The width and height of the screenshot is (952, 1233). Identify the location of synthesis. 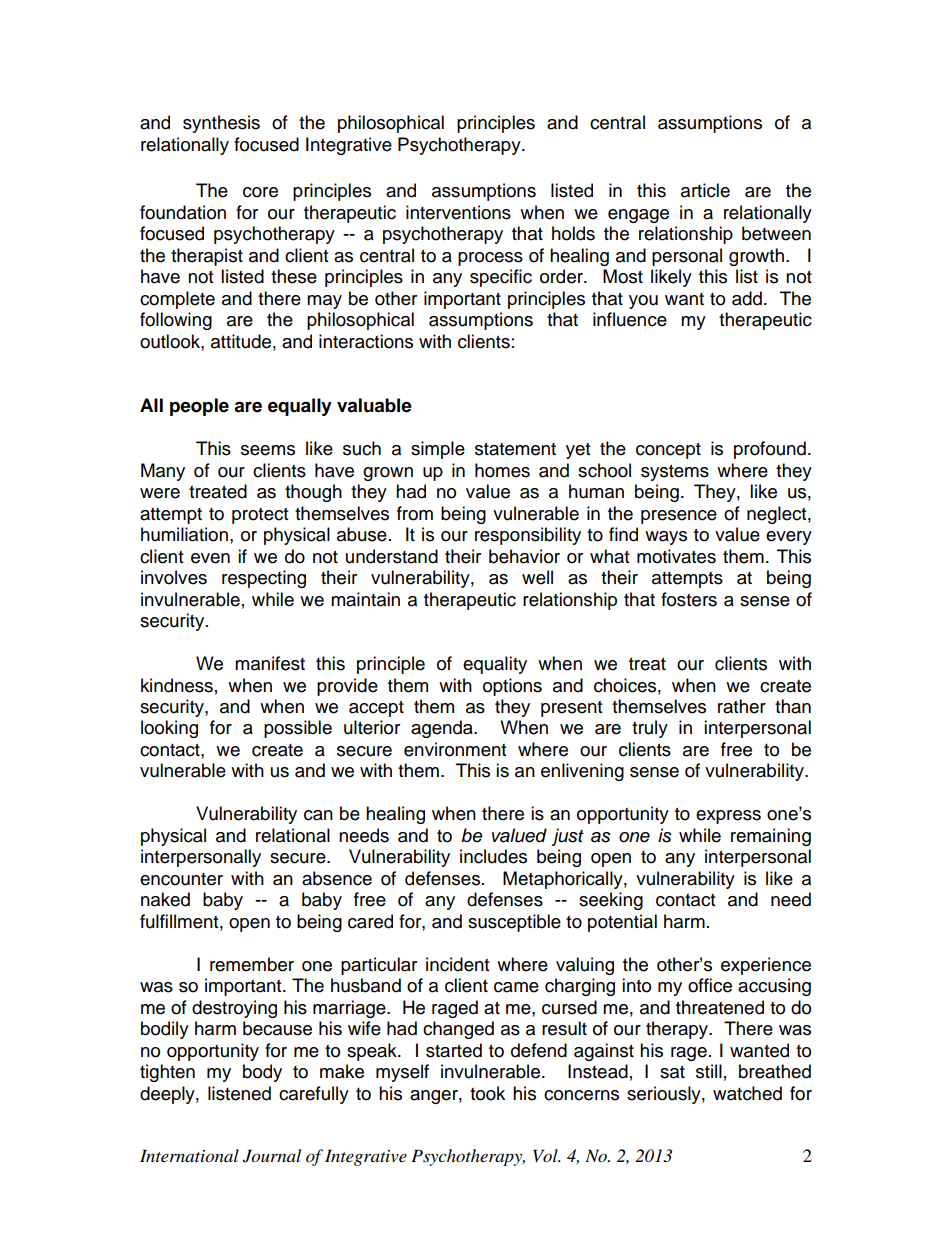
(221, 124).
